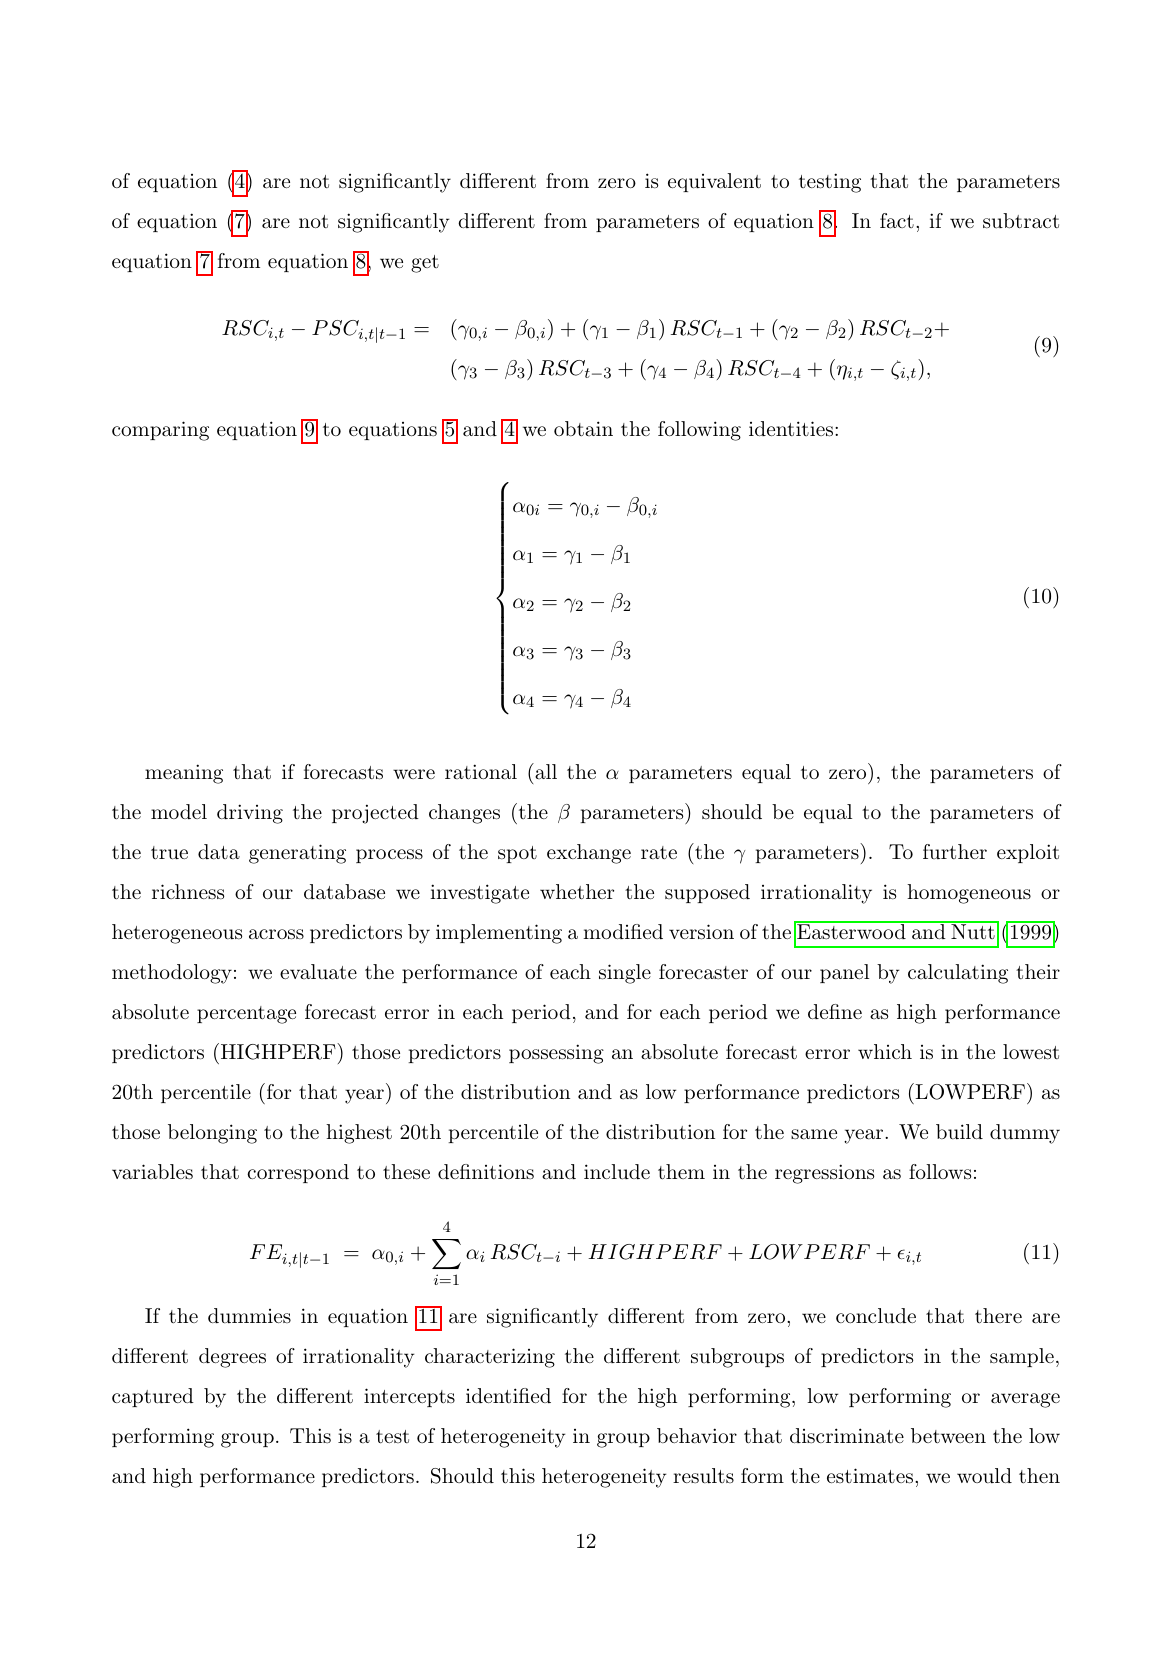 The image size is (1172, 1657). Describe the element at coordinates (955, 851) in the screenshot. I see `further` at that location.
